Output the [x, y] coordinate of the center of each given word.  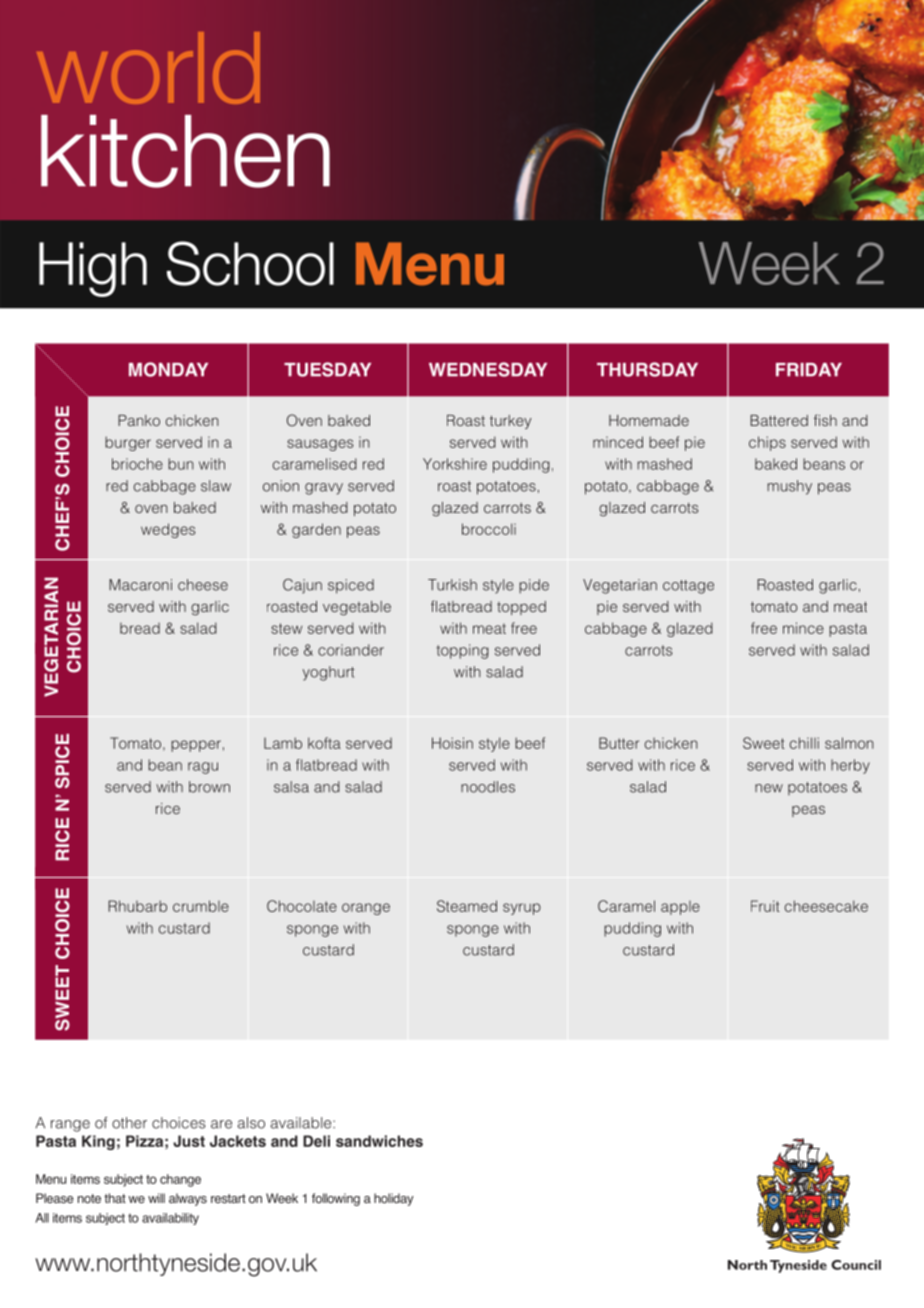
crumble [201, 906]
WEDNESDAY [488, 369]
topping [462, 651]
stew [286, 628]
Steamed [467, 906]
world [148, 68]
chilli [804, 743]
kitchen [185, 151]
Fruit [765, 906]
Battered [779, 420]
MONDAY [168, 369]
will [156, 1198]
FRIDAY [809, 369]
